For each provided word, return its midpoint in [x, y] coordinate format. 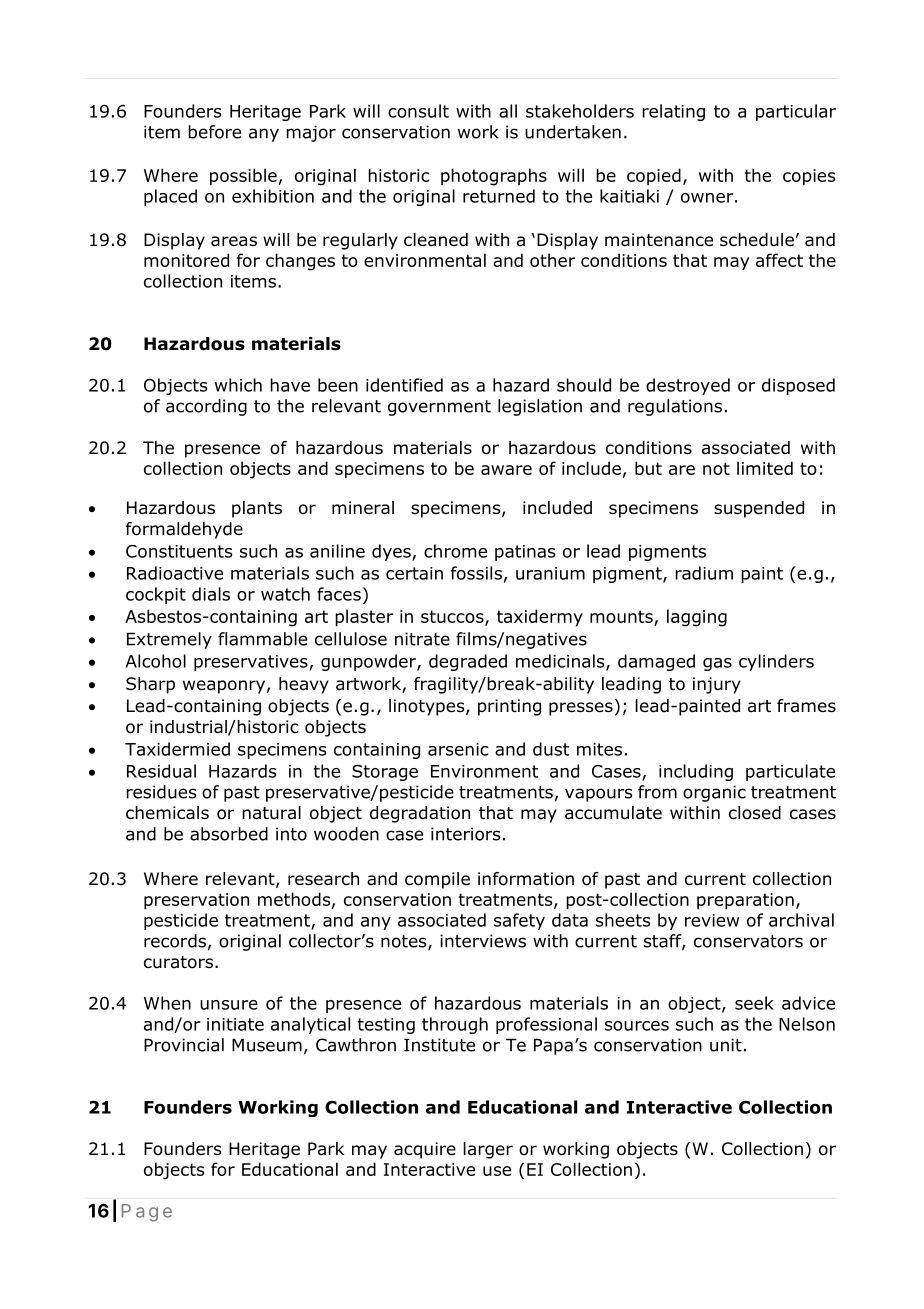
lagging [697, 618]
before [214, 132]
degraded [468, 662]
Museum [267, 1045]
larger [488, 1150]
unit [726, 1045]
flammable [262, 639]
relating [673, 112]
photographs [494, 177]
